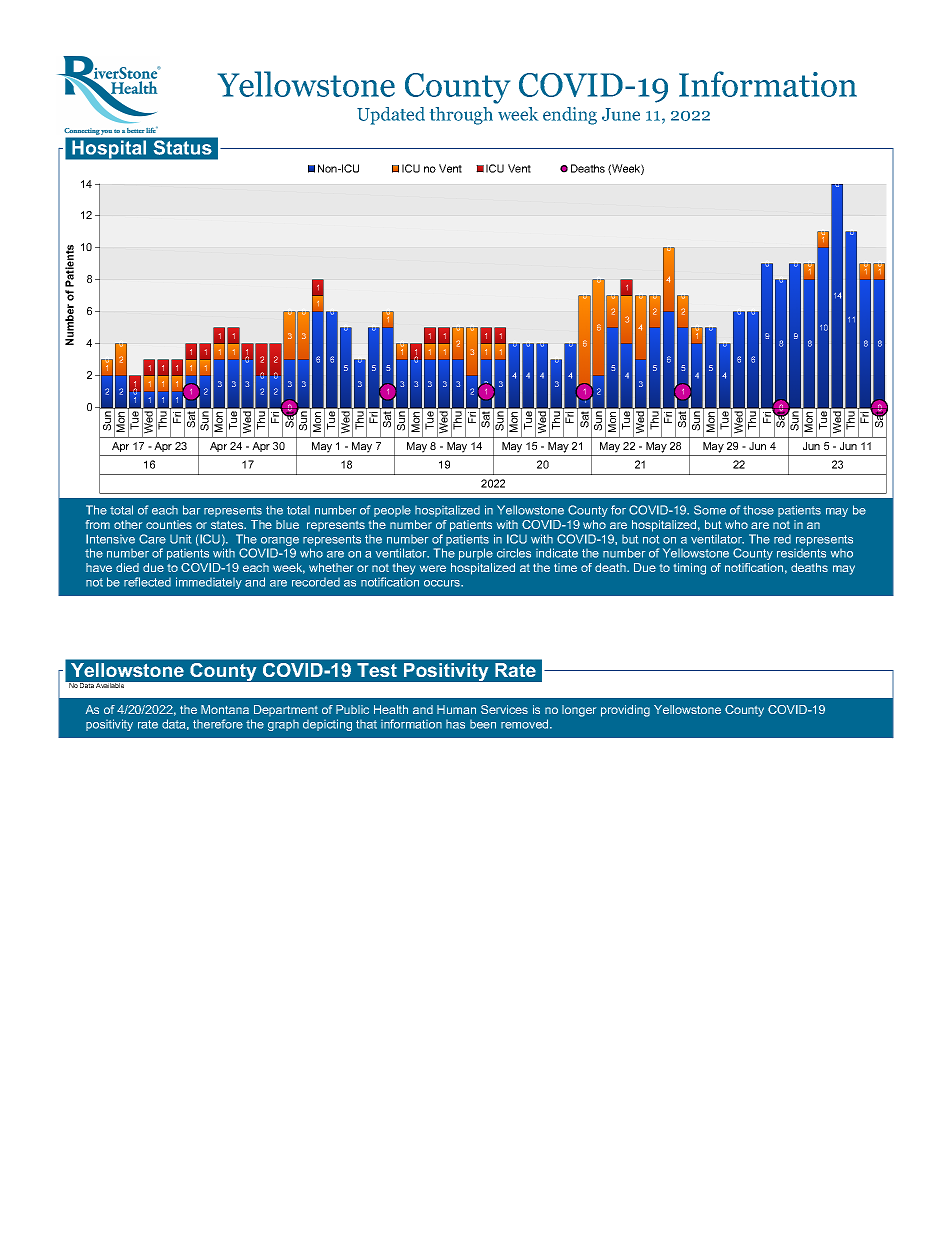 This screenshot has height=1233, width=952. What do you see at coordinates (710, 510) in the screenshot?
I see `Some` at bounding box center [710, 510].
